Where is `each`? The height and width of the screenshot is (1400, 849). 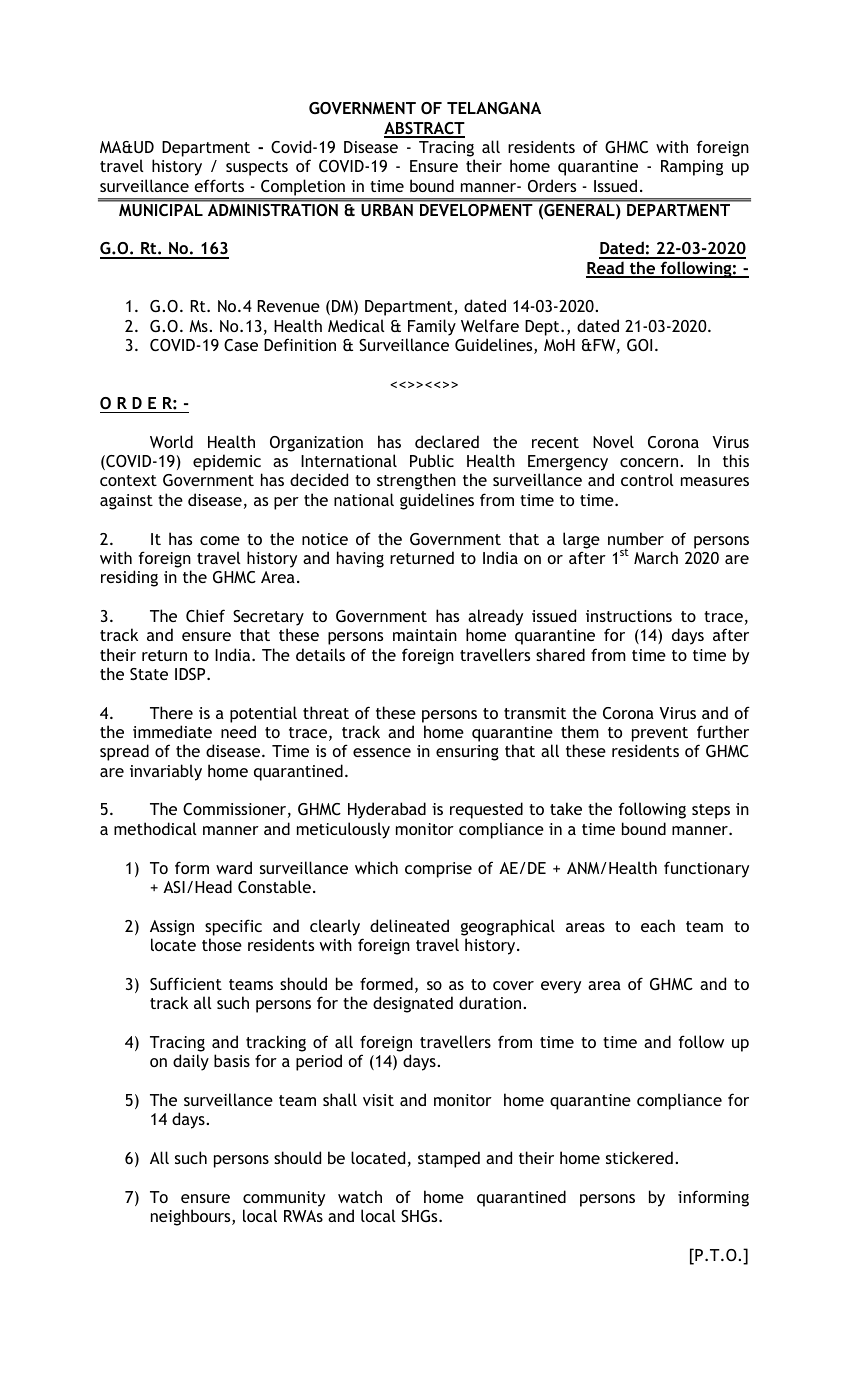 each is located at coordinates (658, 925).
